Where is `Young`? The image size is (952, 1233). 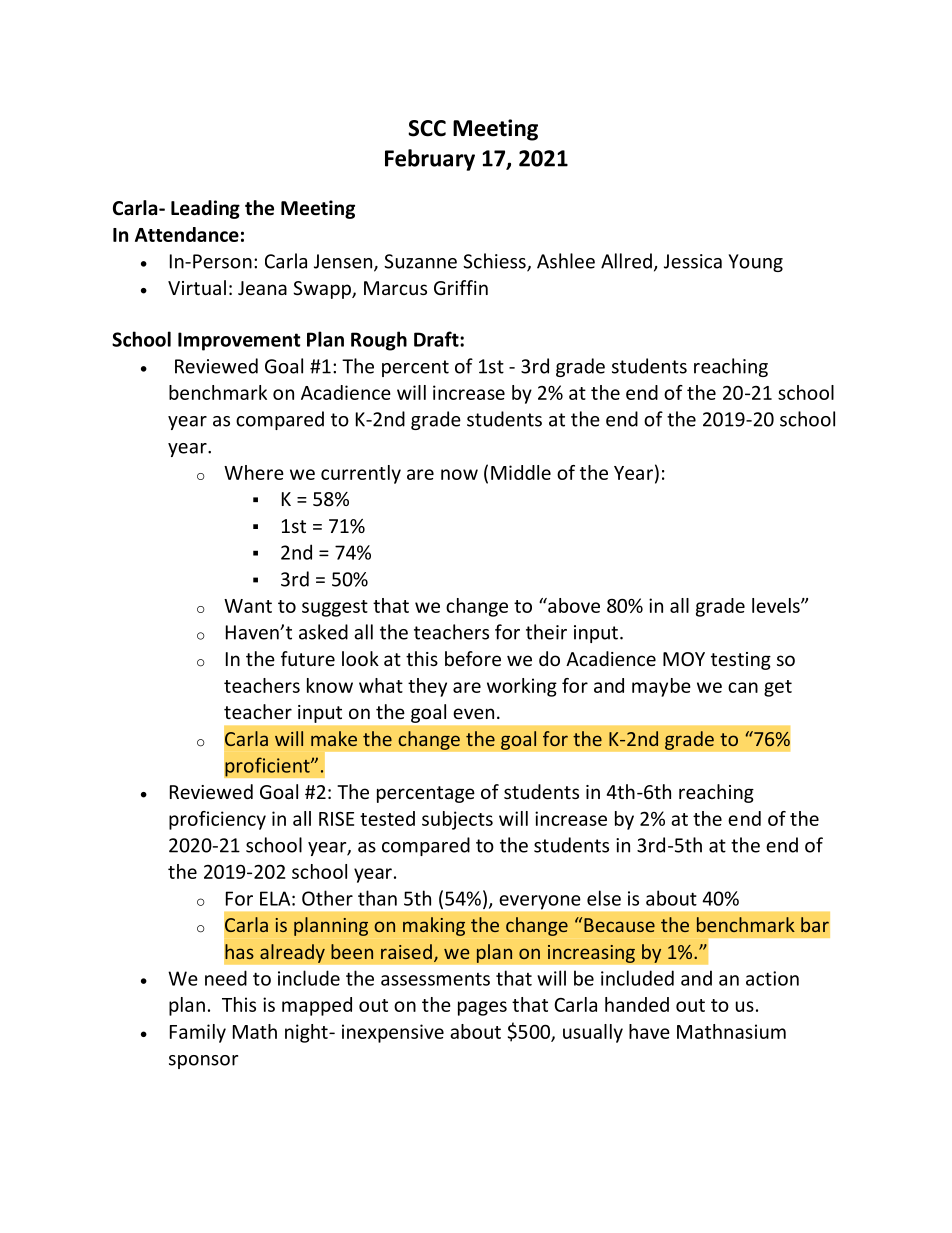
Young is located at coordinates (755, 263).
